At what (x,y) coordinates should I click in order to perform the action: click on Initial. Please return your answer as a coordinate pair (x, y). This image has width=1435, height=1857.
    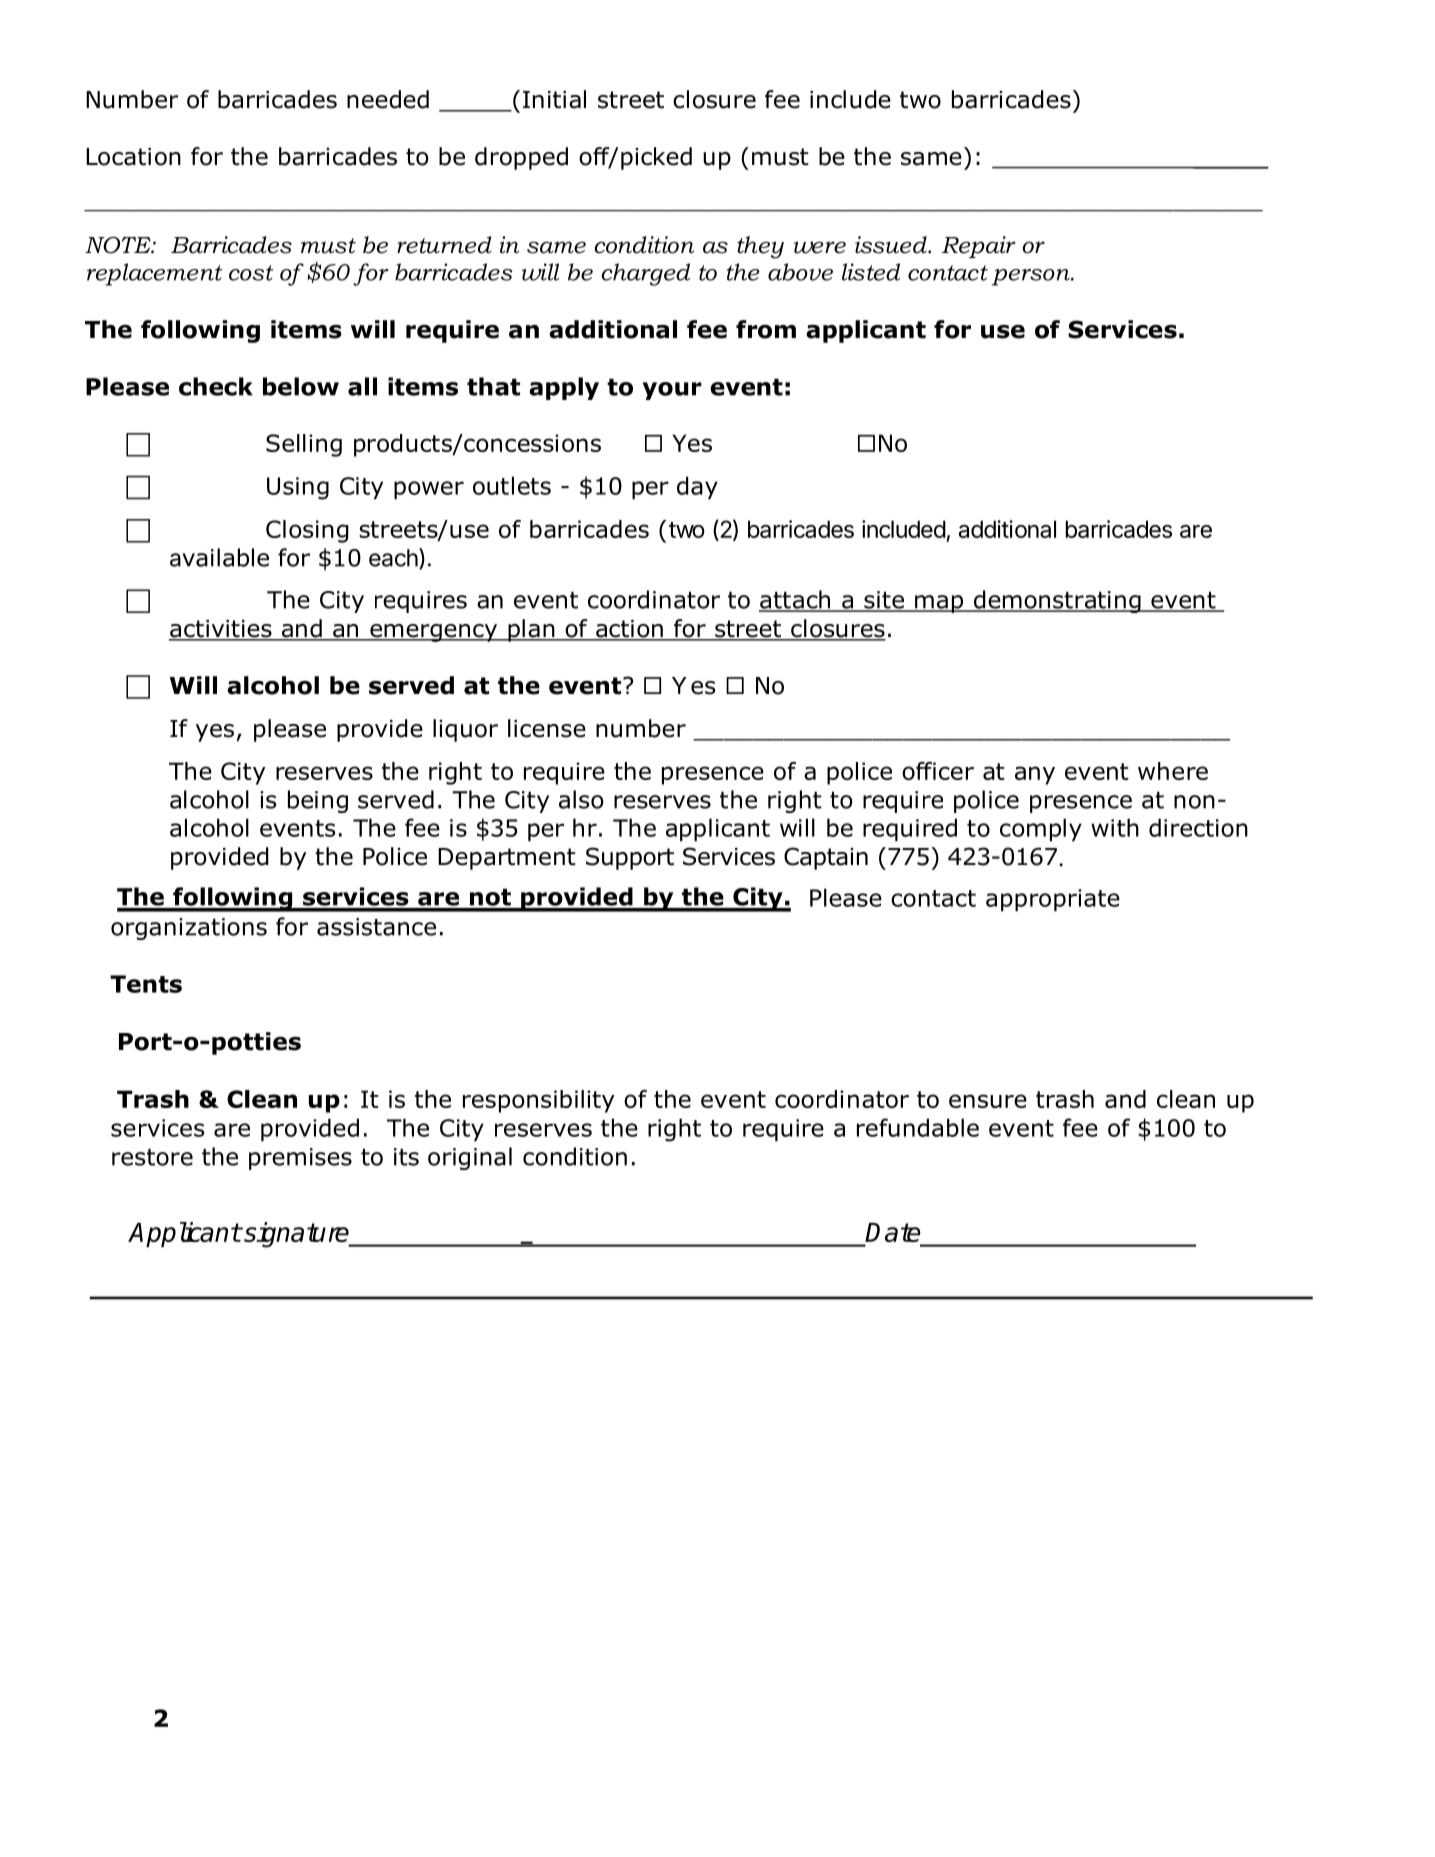
    Looking at the image, I should click on (554, 99).
